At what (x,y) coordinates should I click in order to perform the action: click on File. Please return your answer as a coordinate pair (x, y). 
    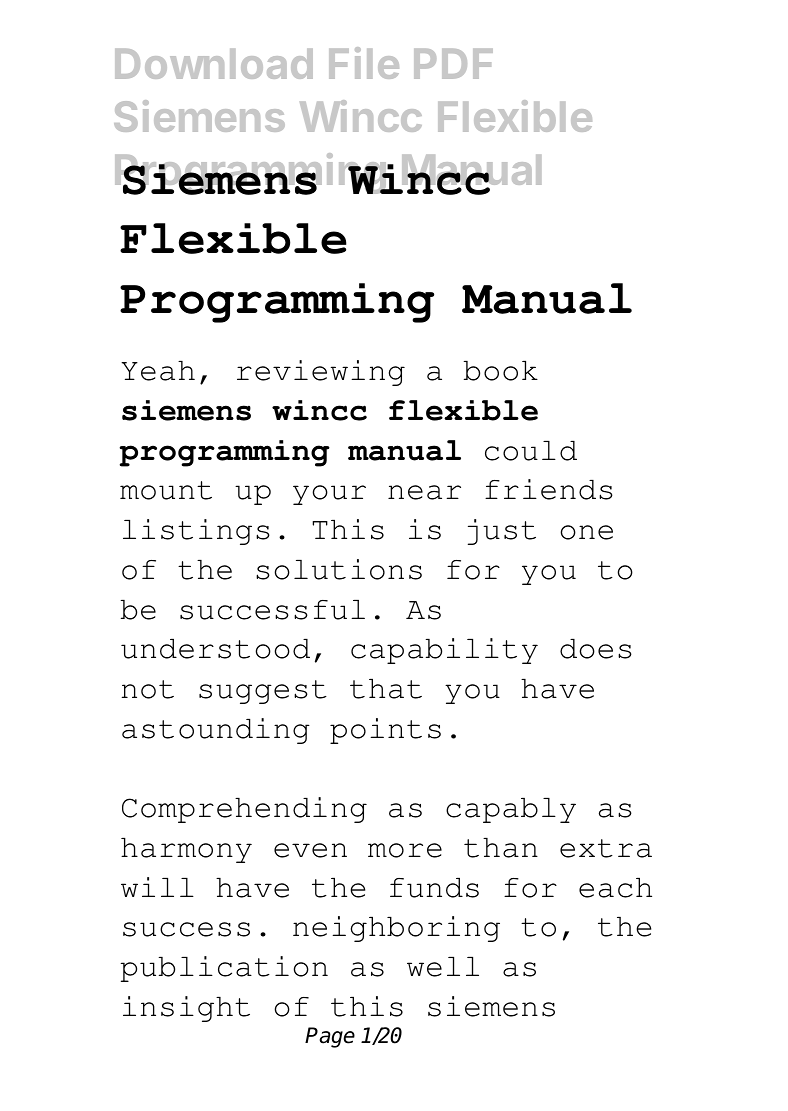
    Looking at the image, I should click on (364, 63).
